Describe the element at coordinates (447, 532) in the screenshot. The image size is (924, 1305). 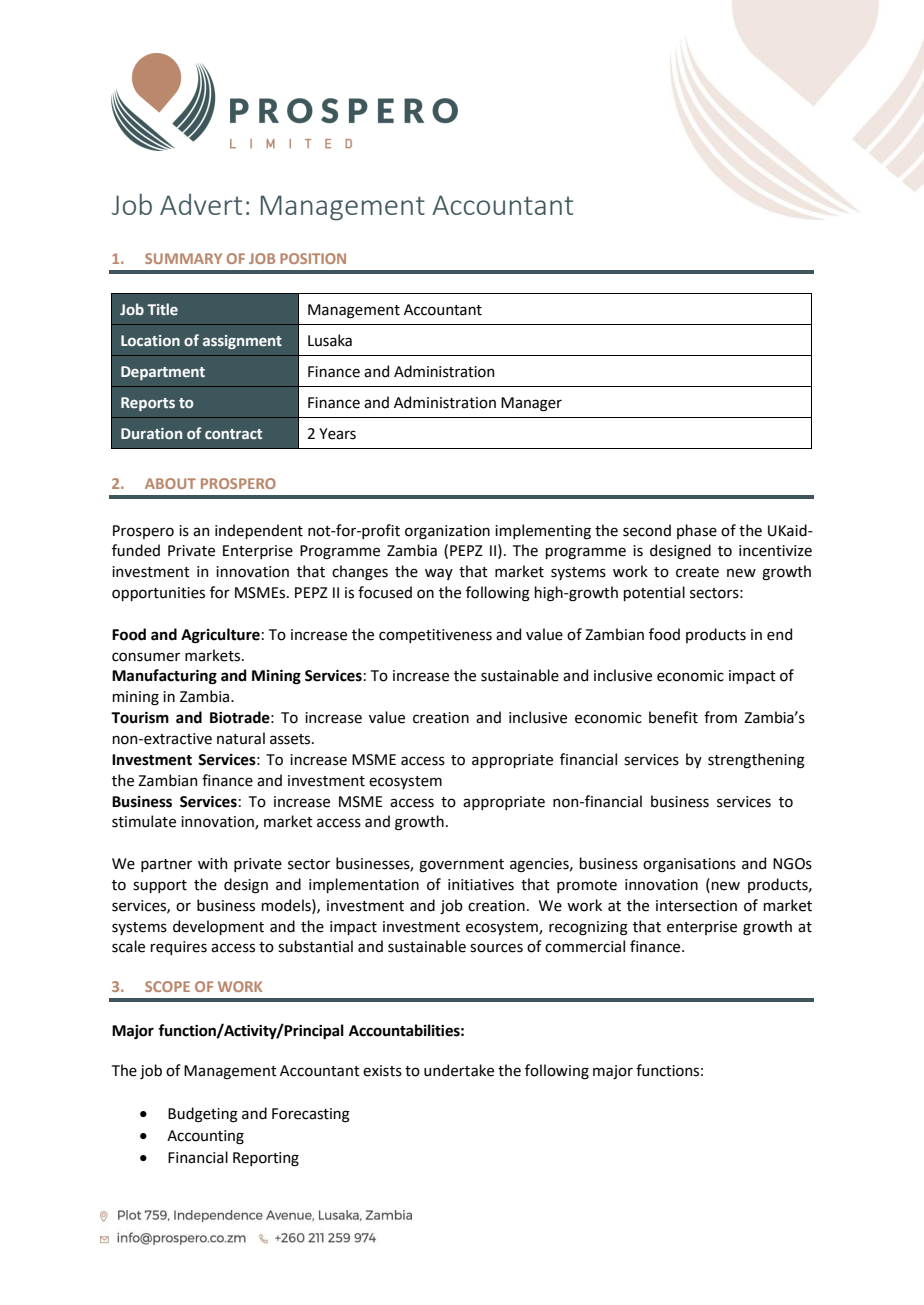
I see `organization` at that location.
